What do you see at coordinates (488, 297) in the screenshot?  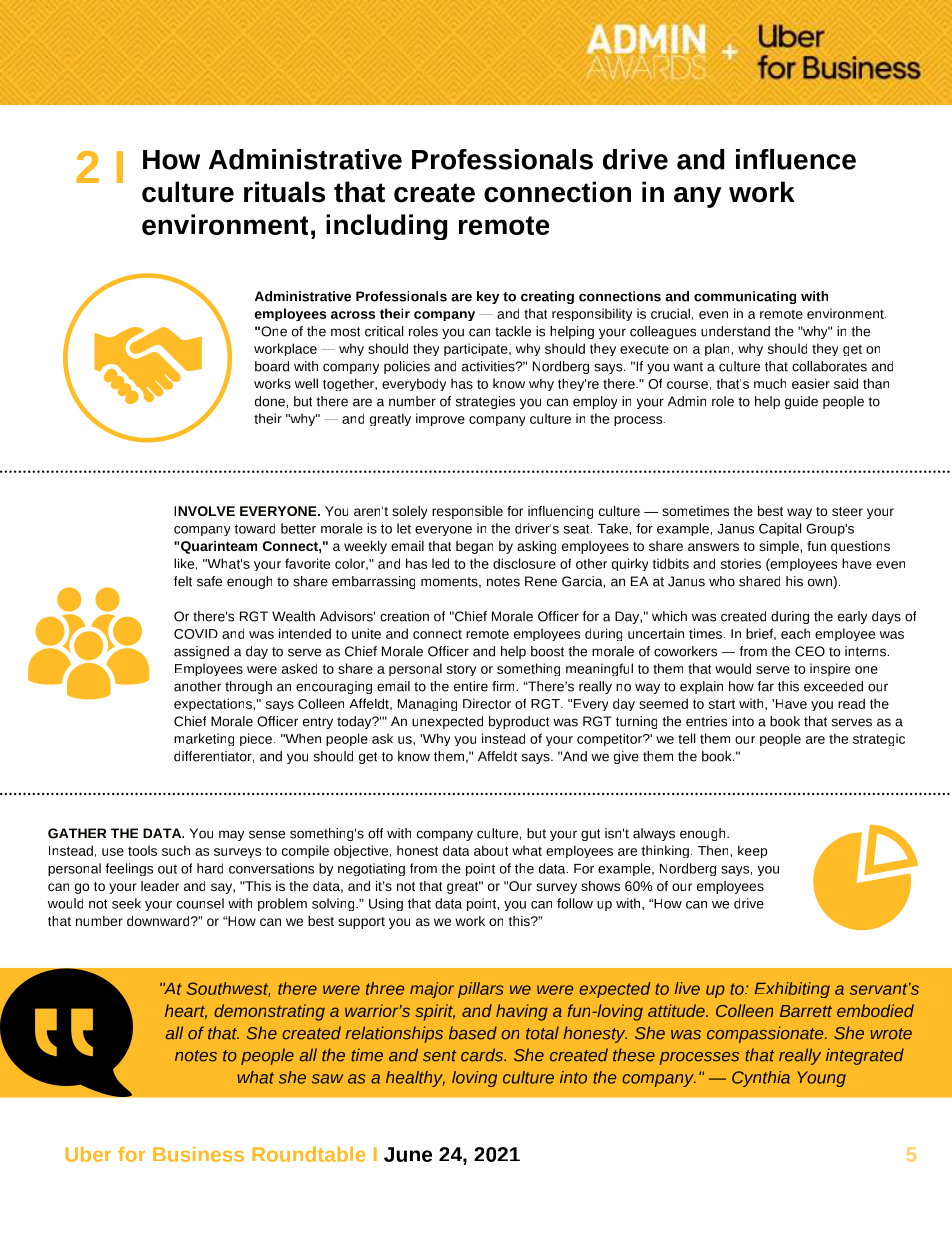 I see `key` at bounding box center [488, 297].
